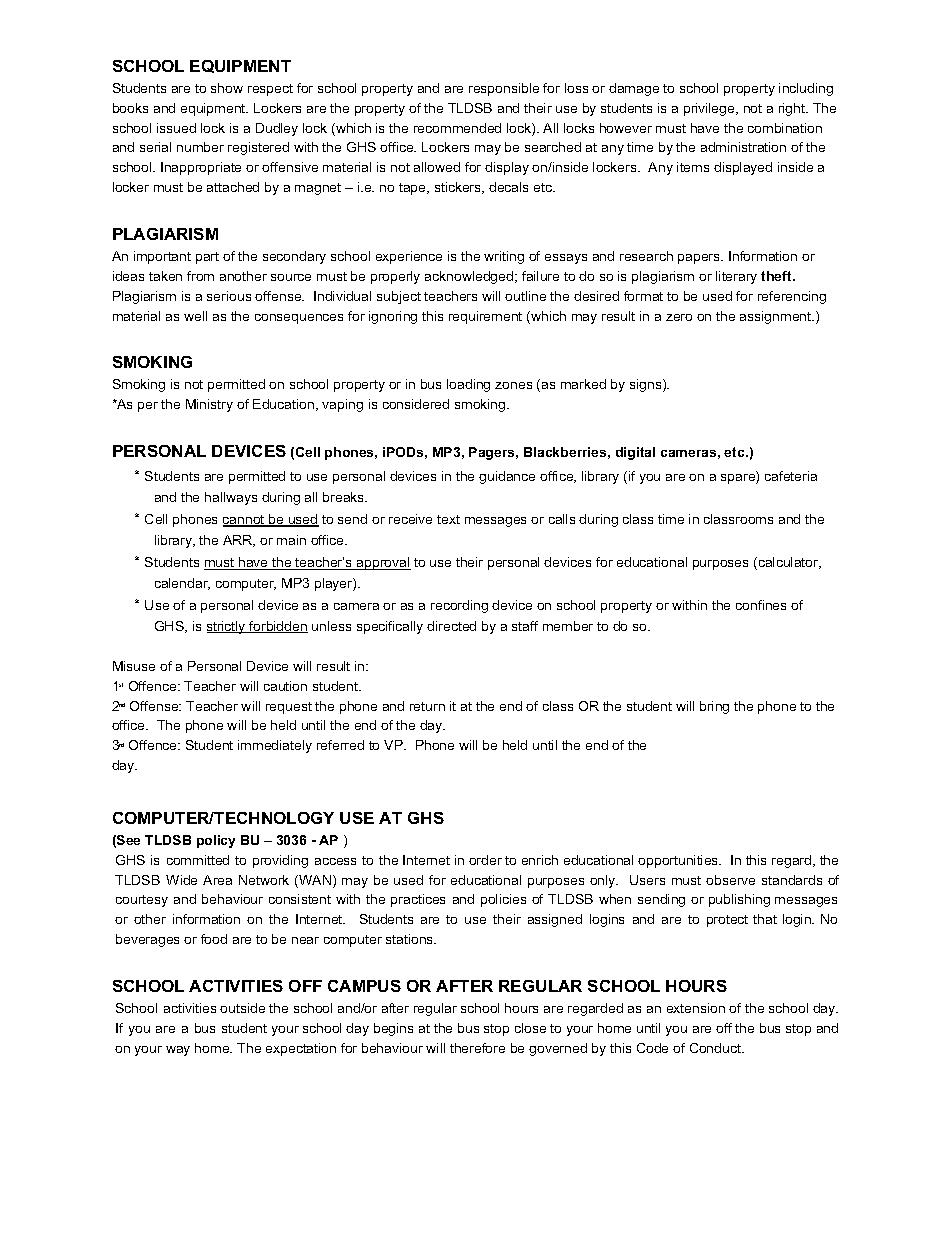 This screenshot has width=952, height=1233. What do you see at coordinates (239, 541) in the screenshot?
I see `ARR` at bounding box center [239, 541].
